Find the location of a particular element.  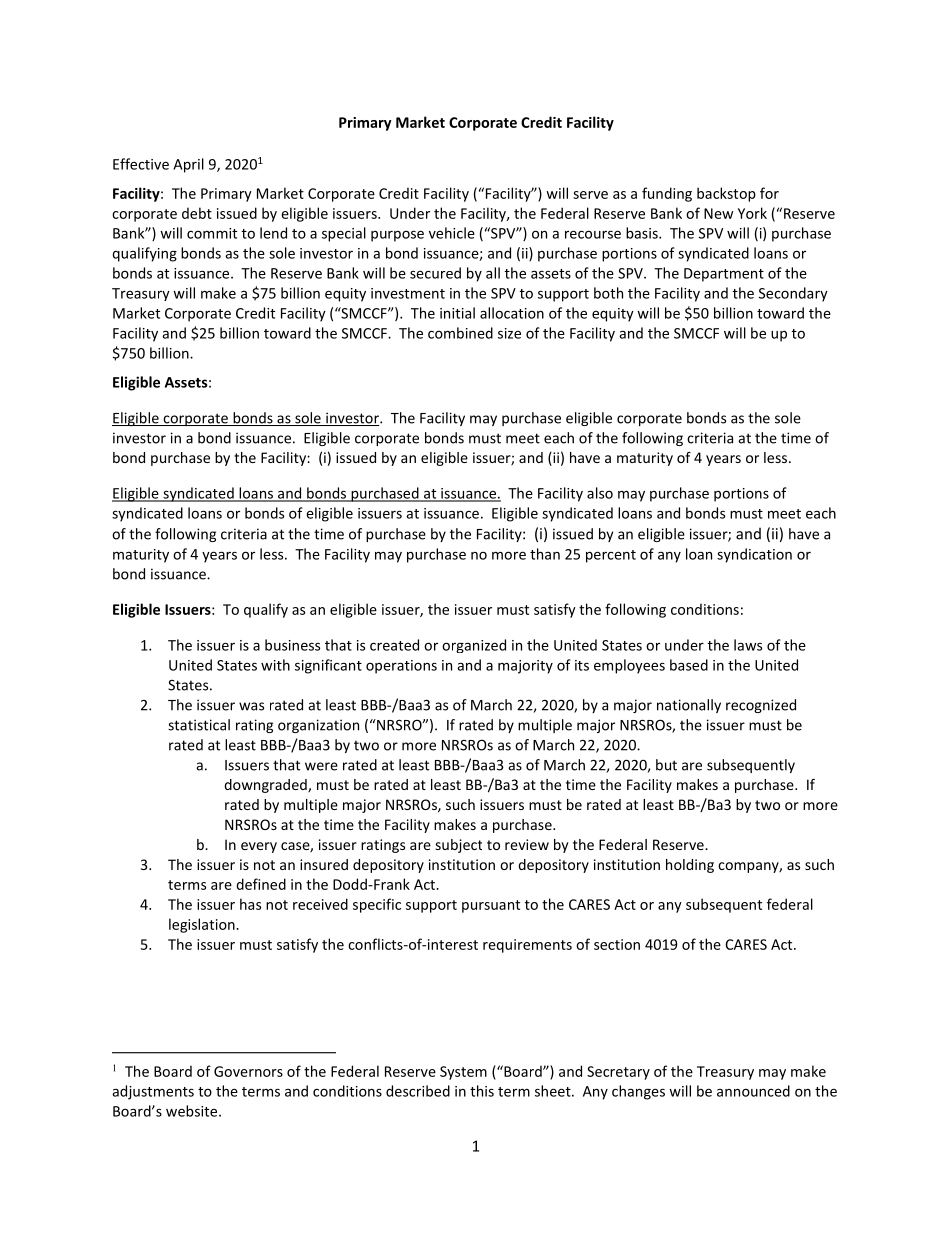

Governors is located at coordinates (248, 1071).
